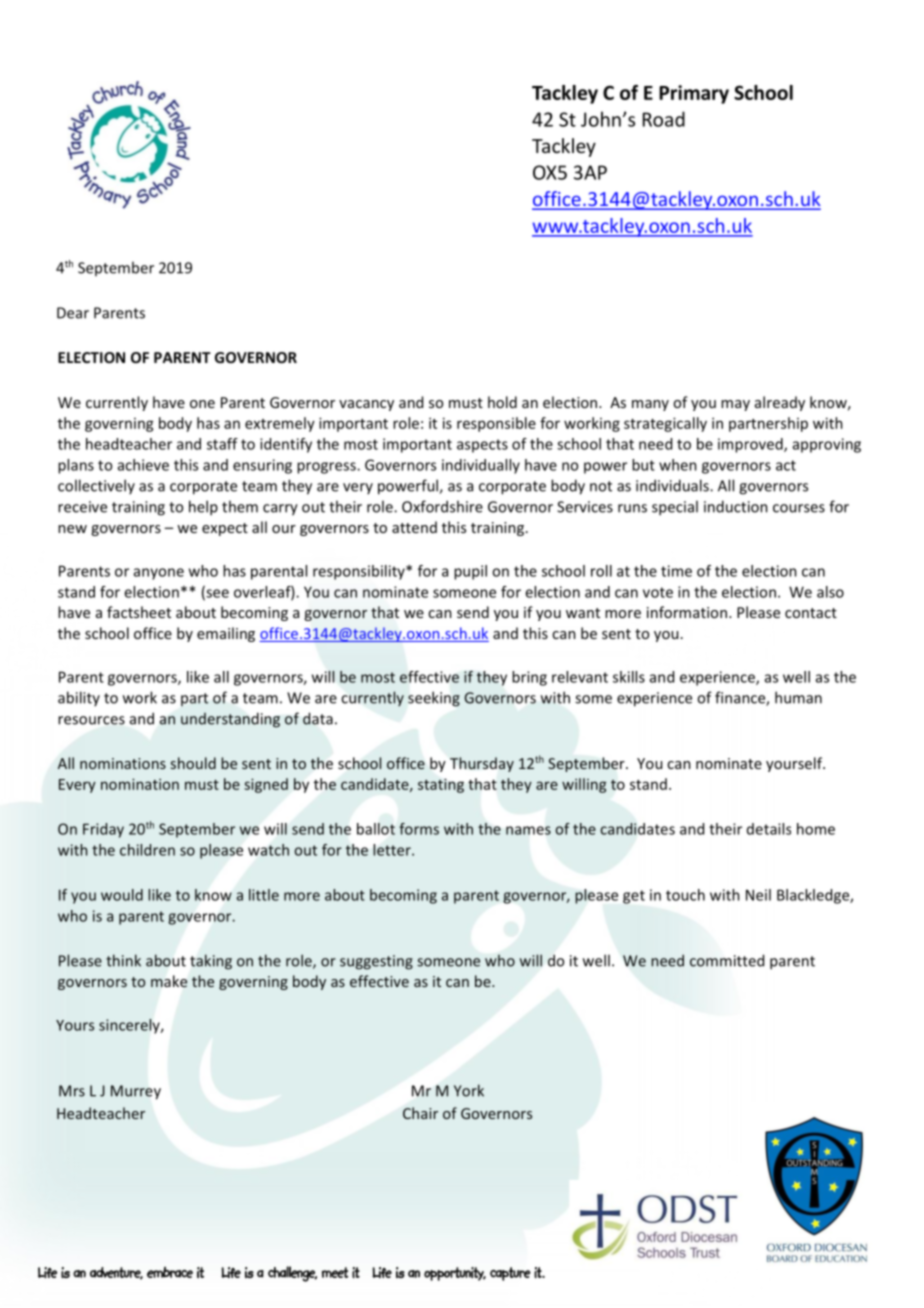 The width and height of the document is (924, 1308). I want to click on seeking, so click(434, 699).
